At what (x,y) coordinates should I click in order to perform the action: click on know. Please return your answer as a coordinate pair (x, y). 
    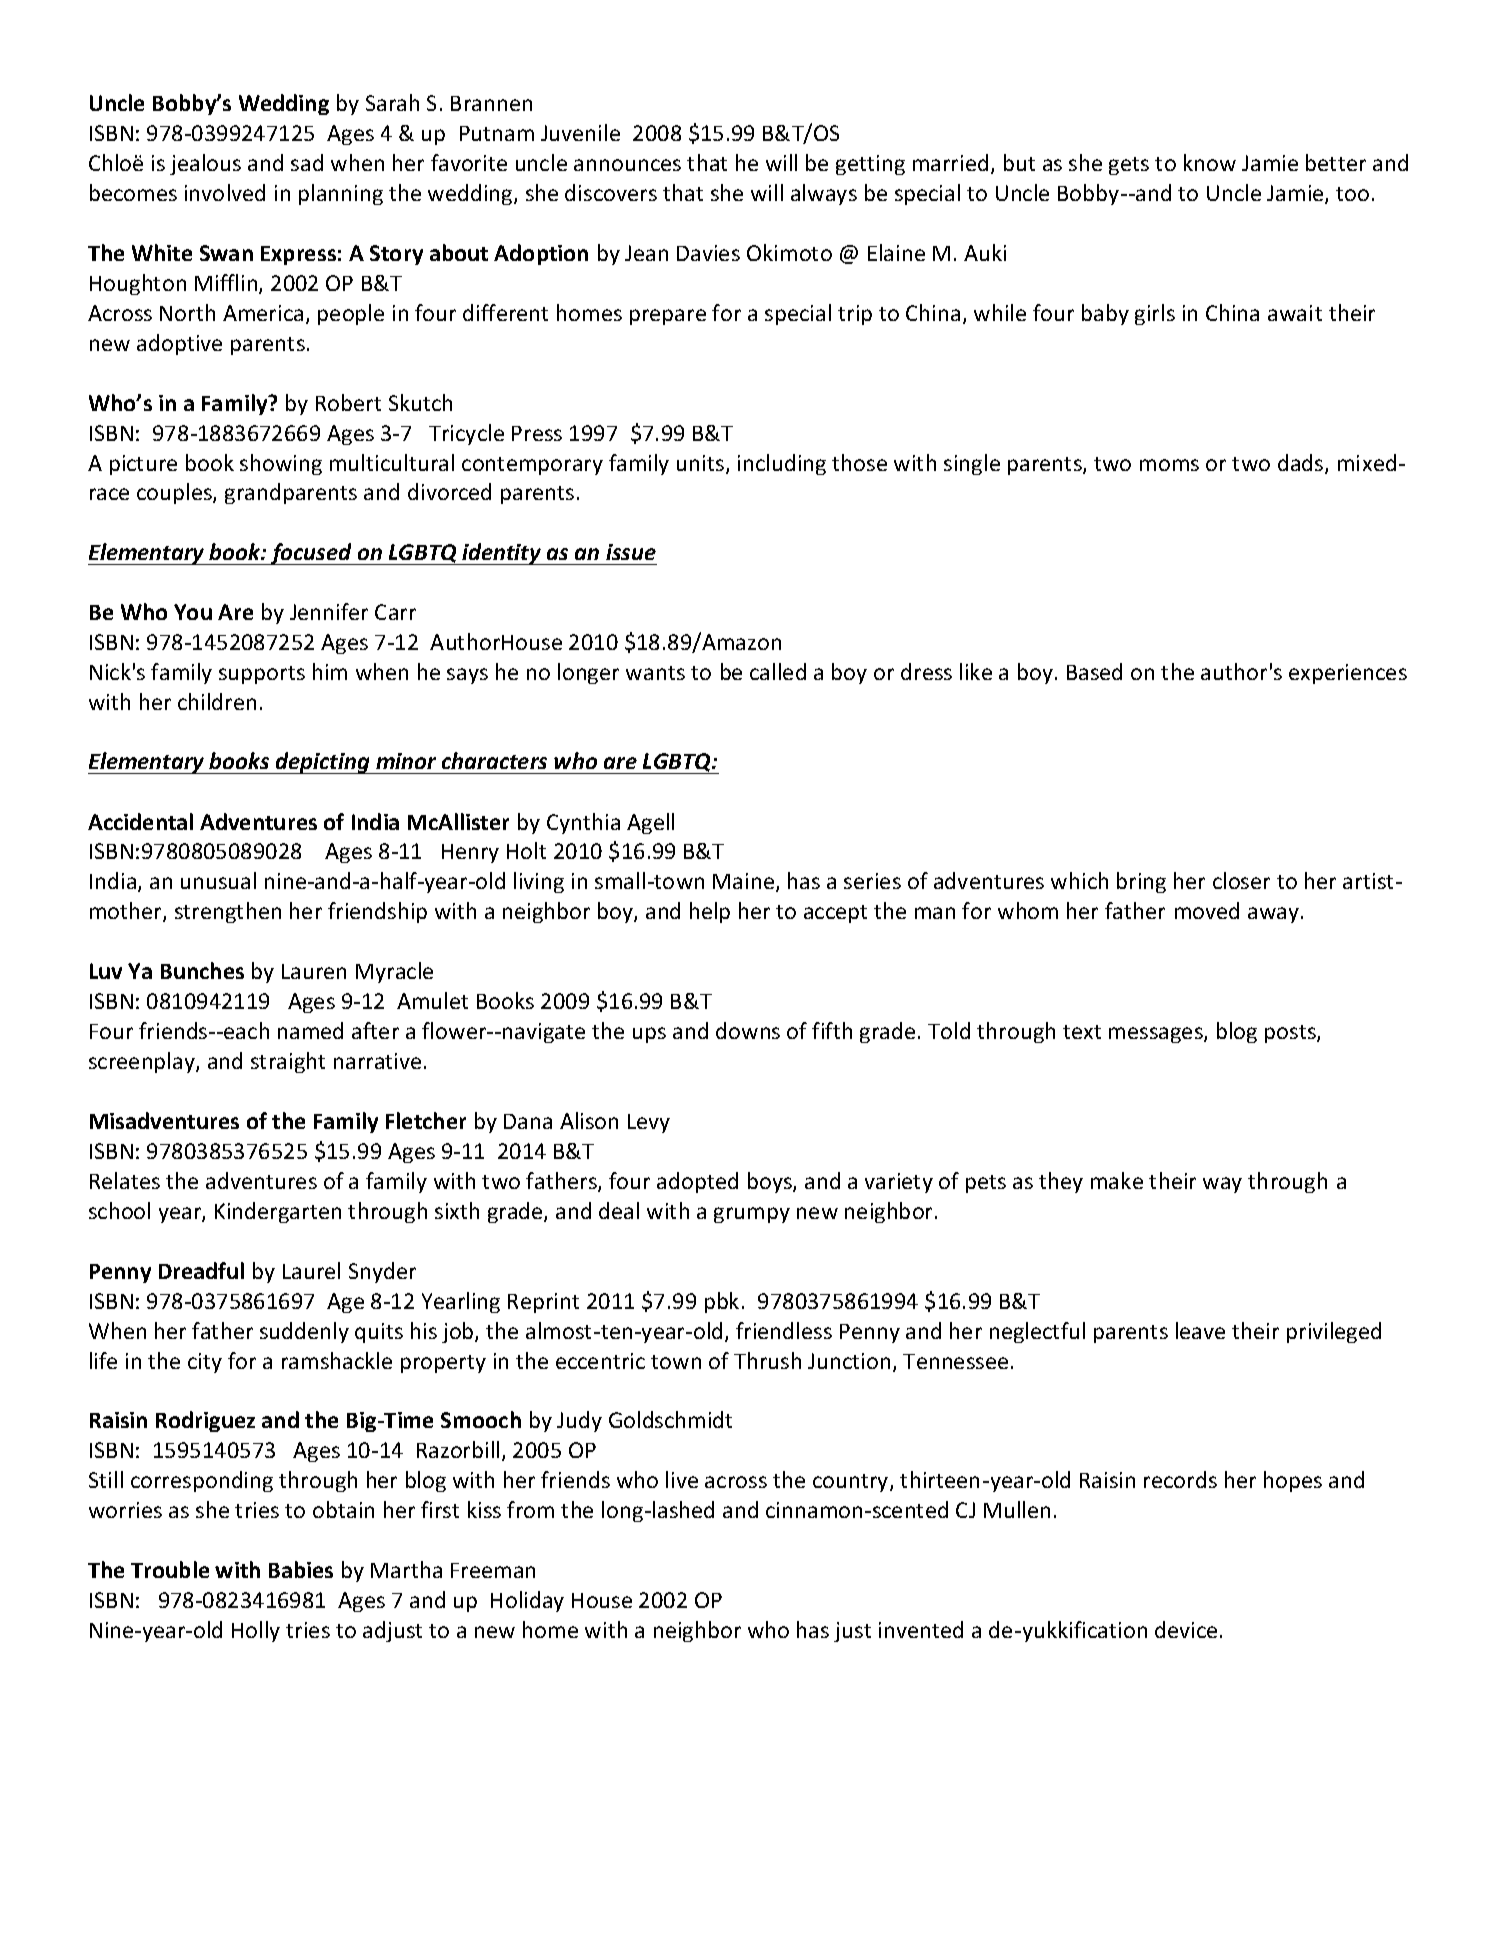
    Looking at the image, I should click on (1210, 162).
